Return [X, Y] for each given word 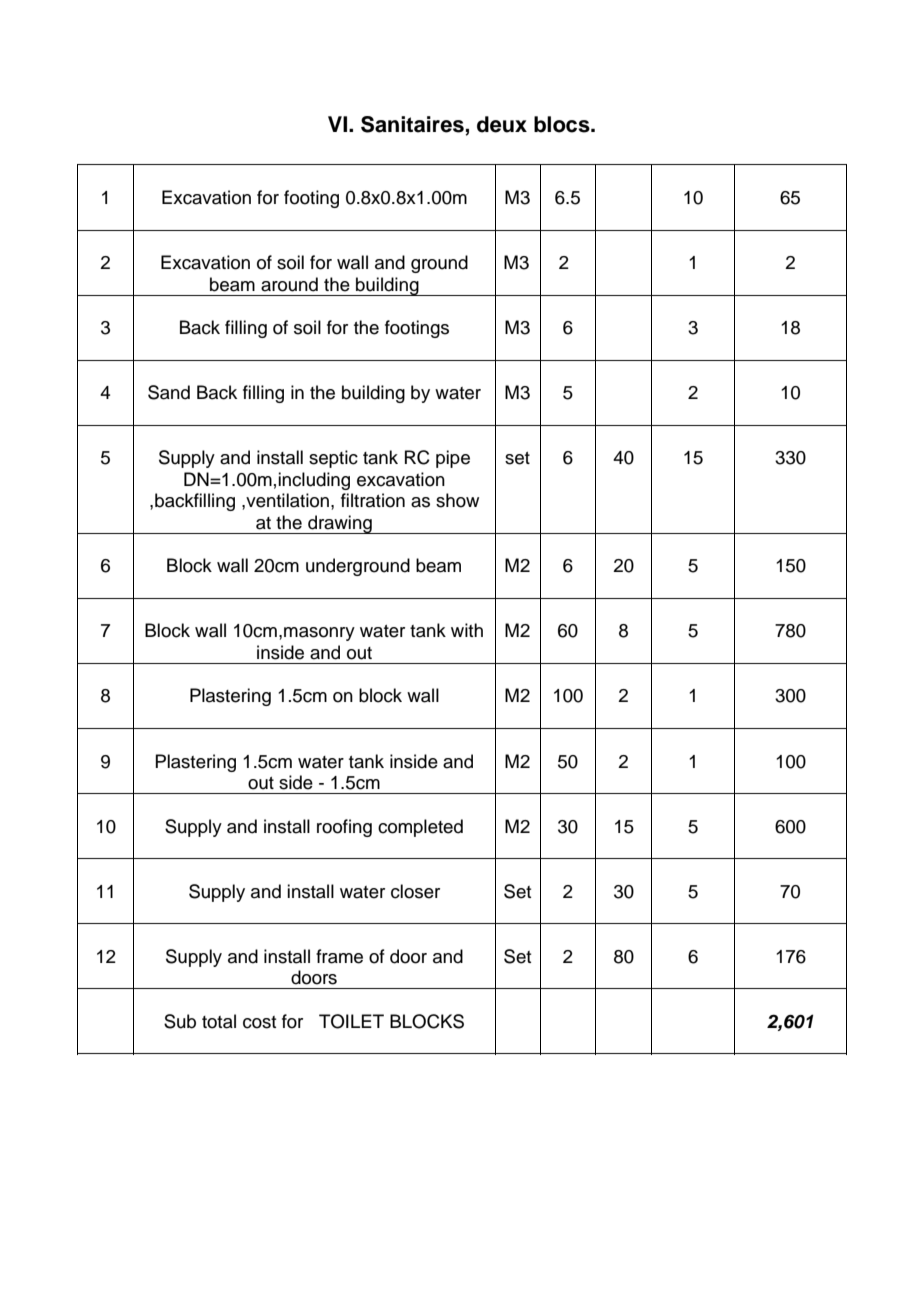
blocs [563, 124]
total [219, 1021]
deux [502, 124]
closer [415, 891]
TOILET [351, 1021]
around [289, 284]
